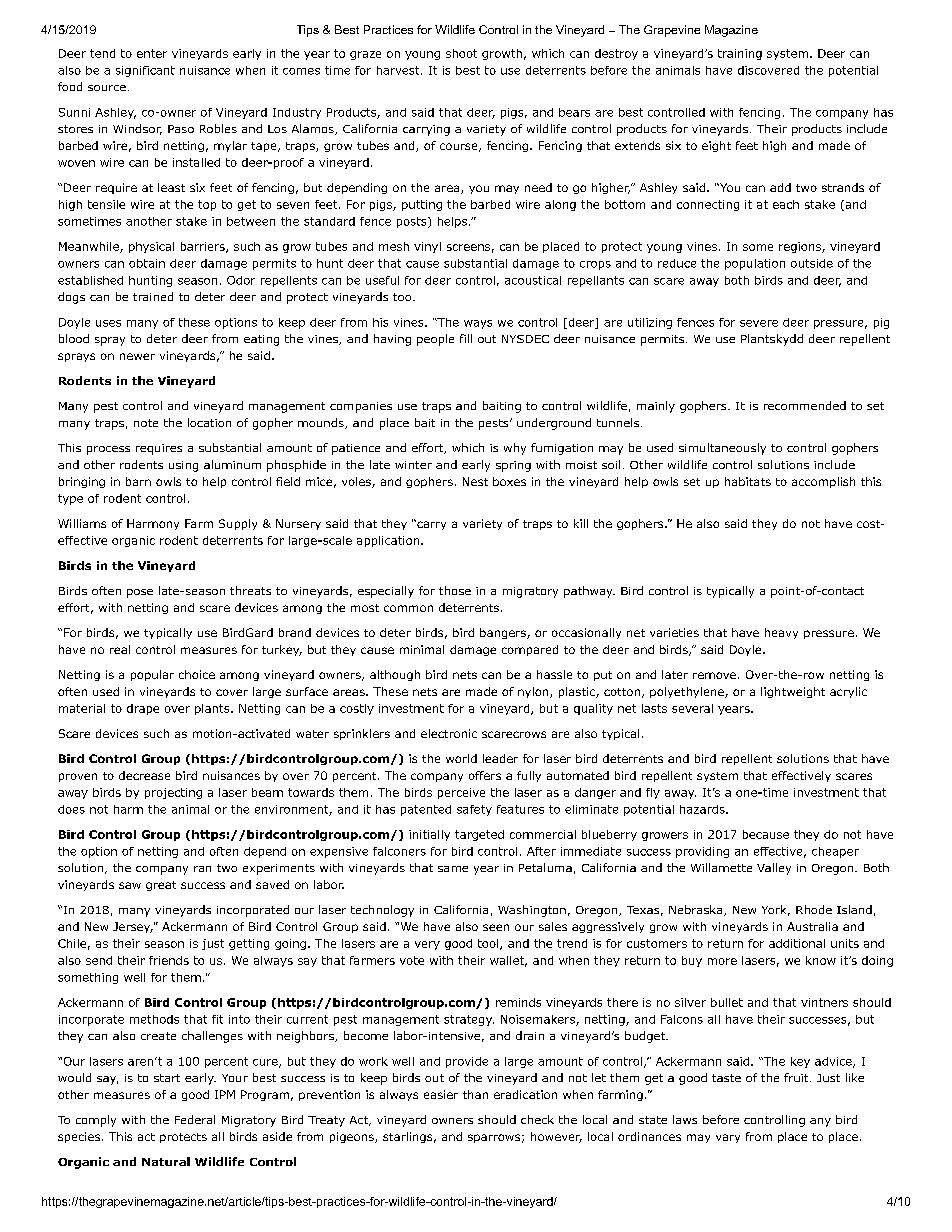 Image resolution: width=952 pixels, height=1232 pixels. I want to click on those, so click(455, 590).
